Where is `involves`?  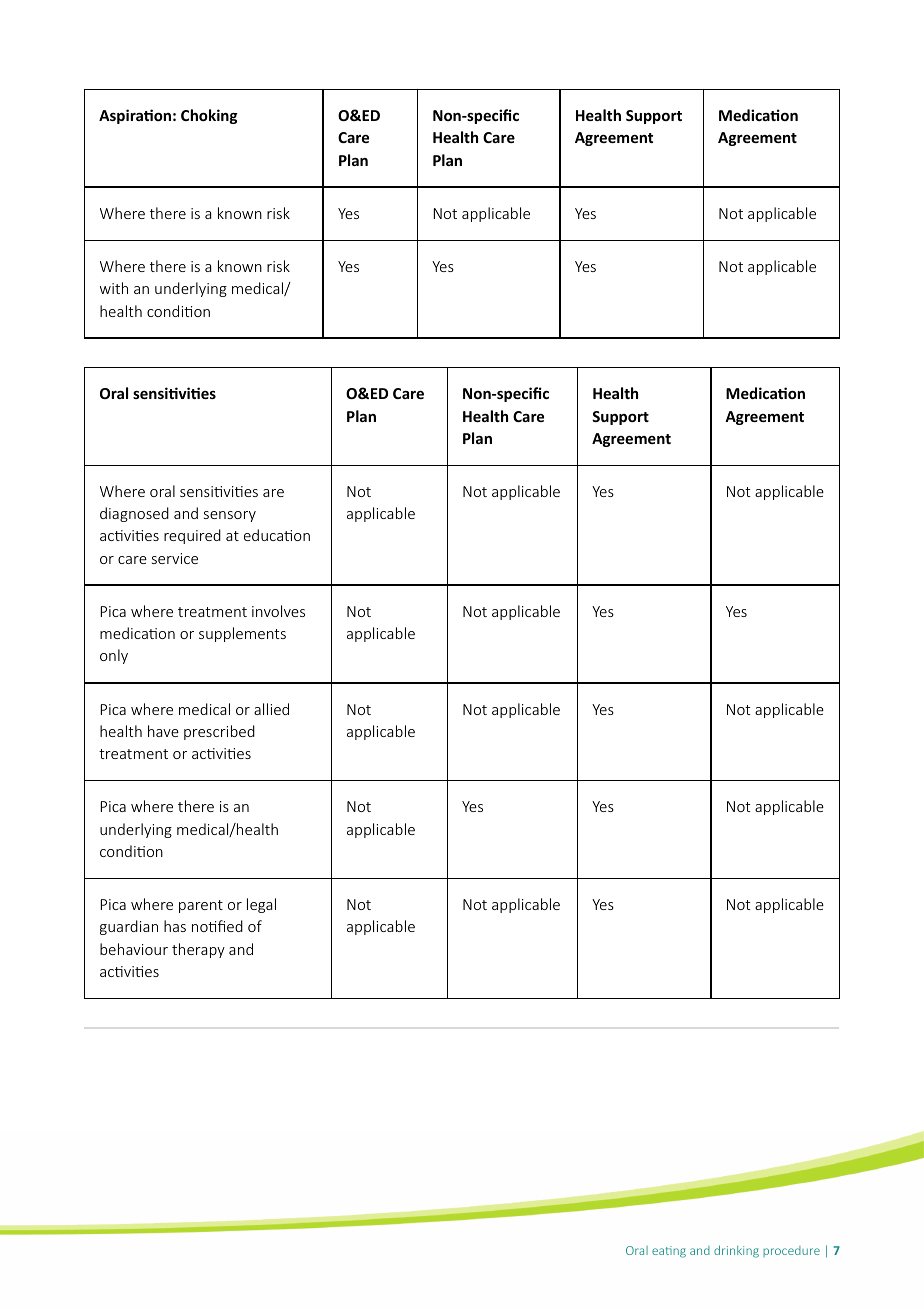 involves is located at coordinates (278, 611).
